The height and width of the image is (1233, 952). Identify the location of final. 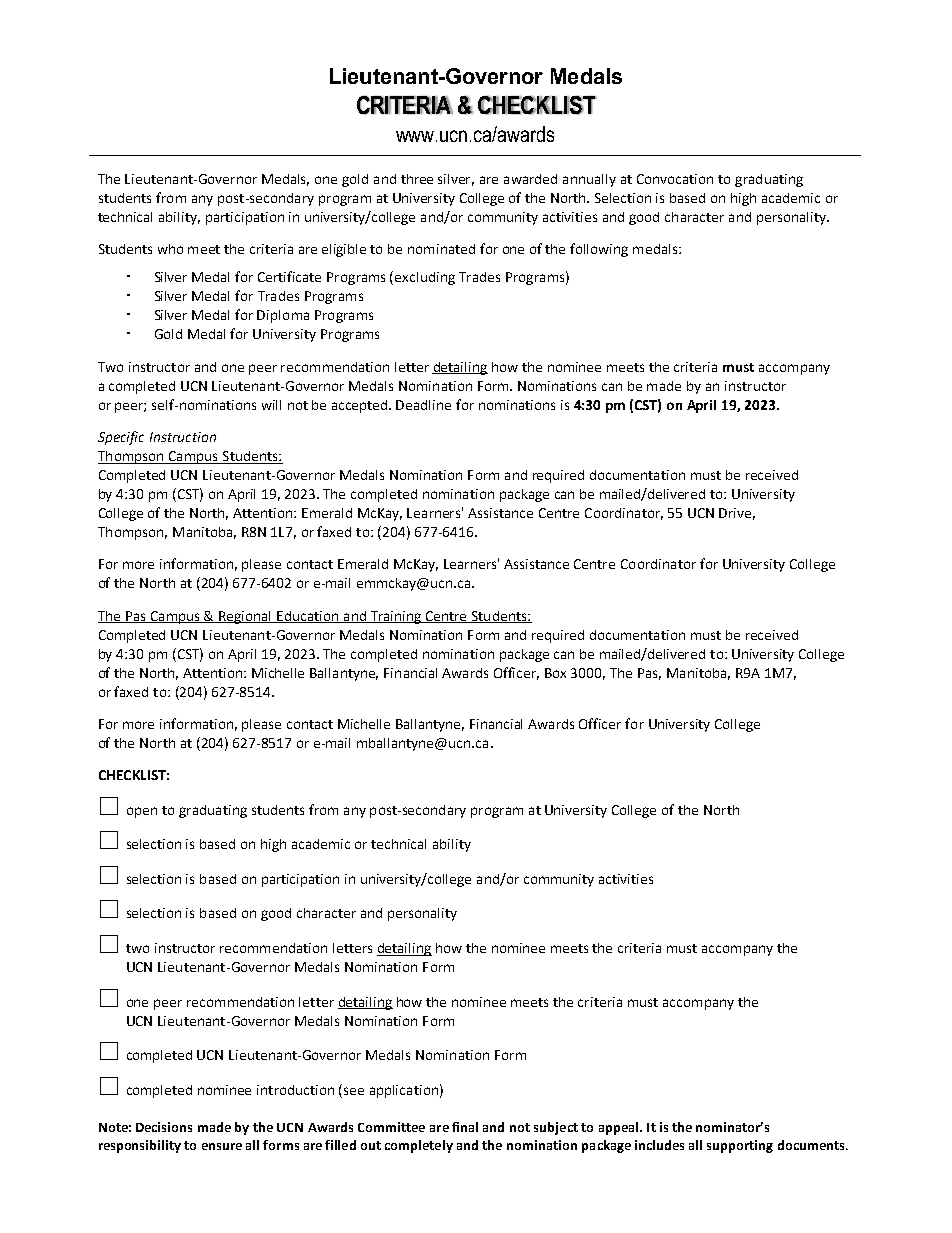
(465, 1127).
